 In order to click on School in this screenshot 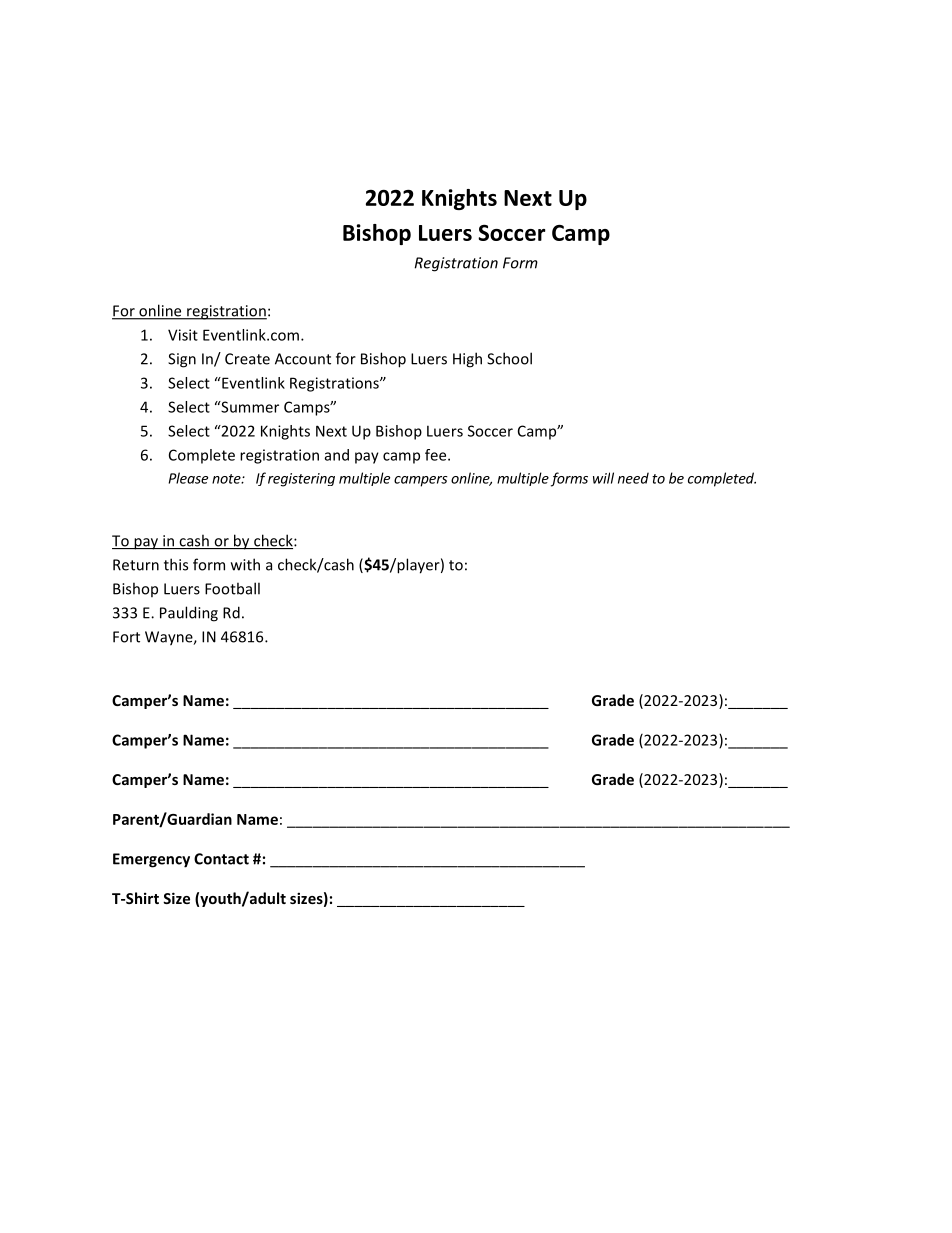, I will do `click(509, 358)`.
